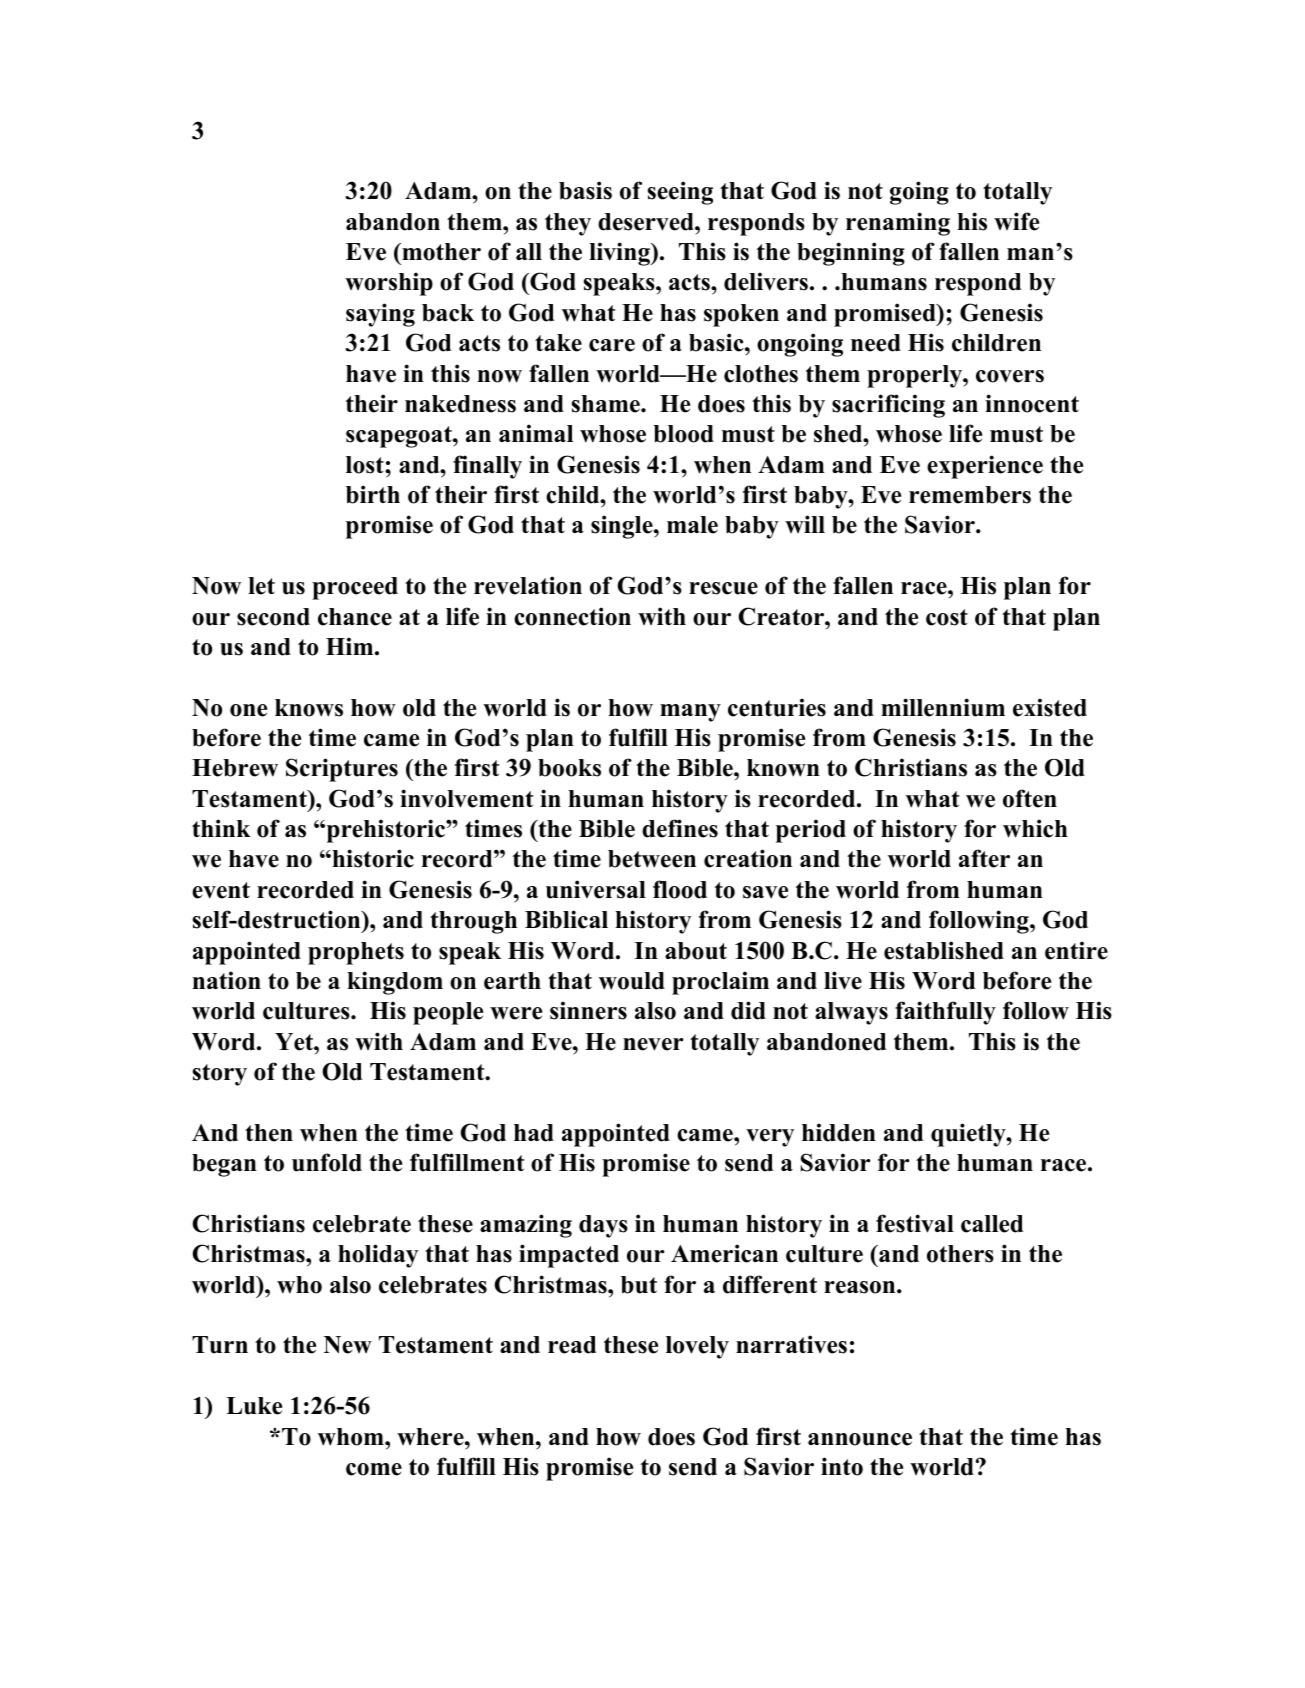 The image size is (1305, 1688). I want to click on after, so click(984, 858).
